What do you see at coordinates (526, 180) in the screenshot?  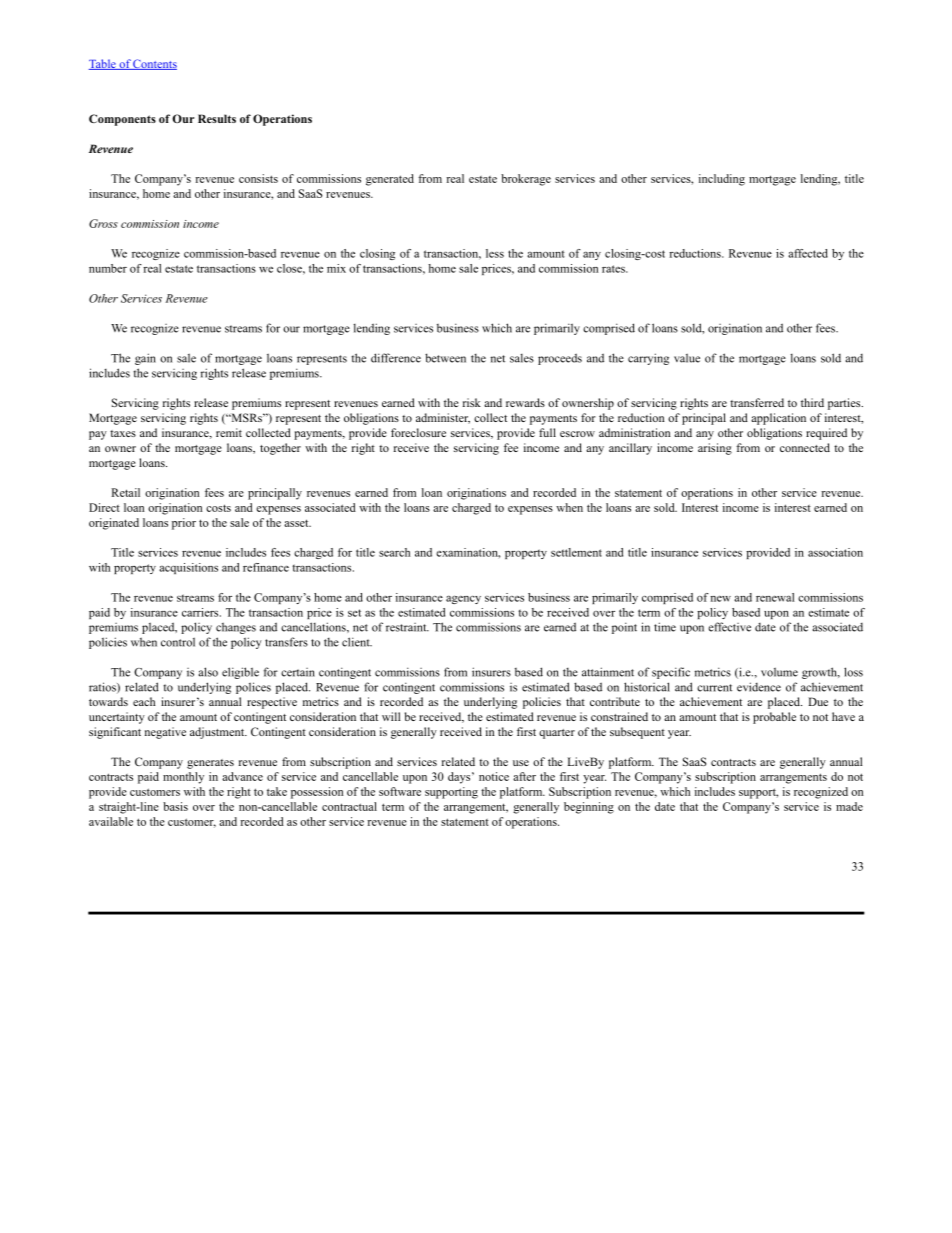 I see `brokerage` at bounding box center [526, 180].
